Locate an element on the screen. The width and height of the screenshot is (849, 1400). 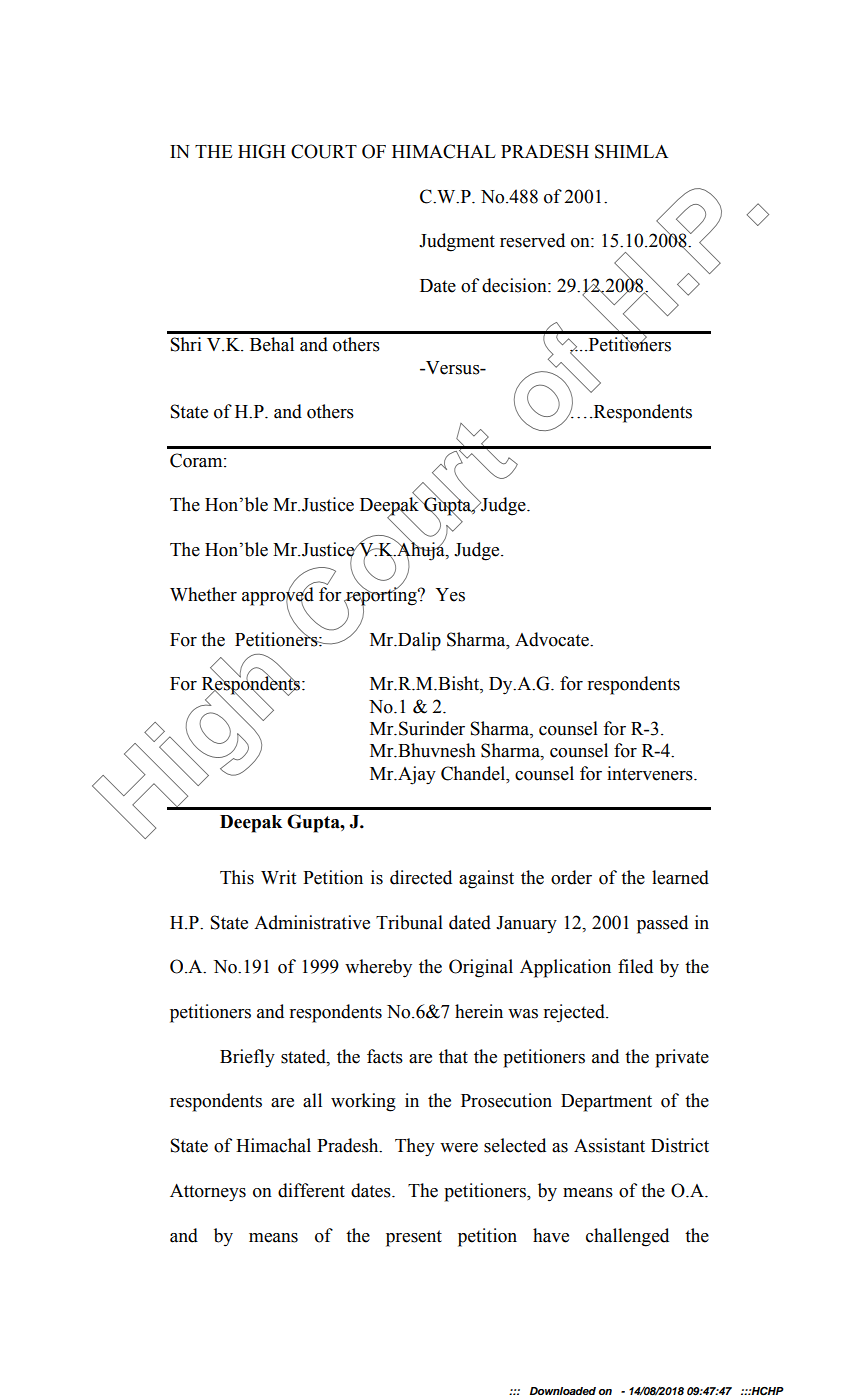
This is located at coordinates (237, 877).
